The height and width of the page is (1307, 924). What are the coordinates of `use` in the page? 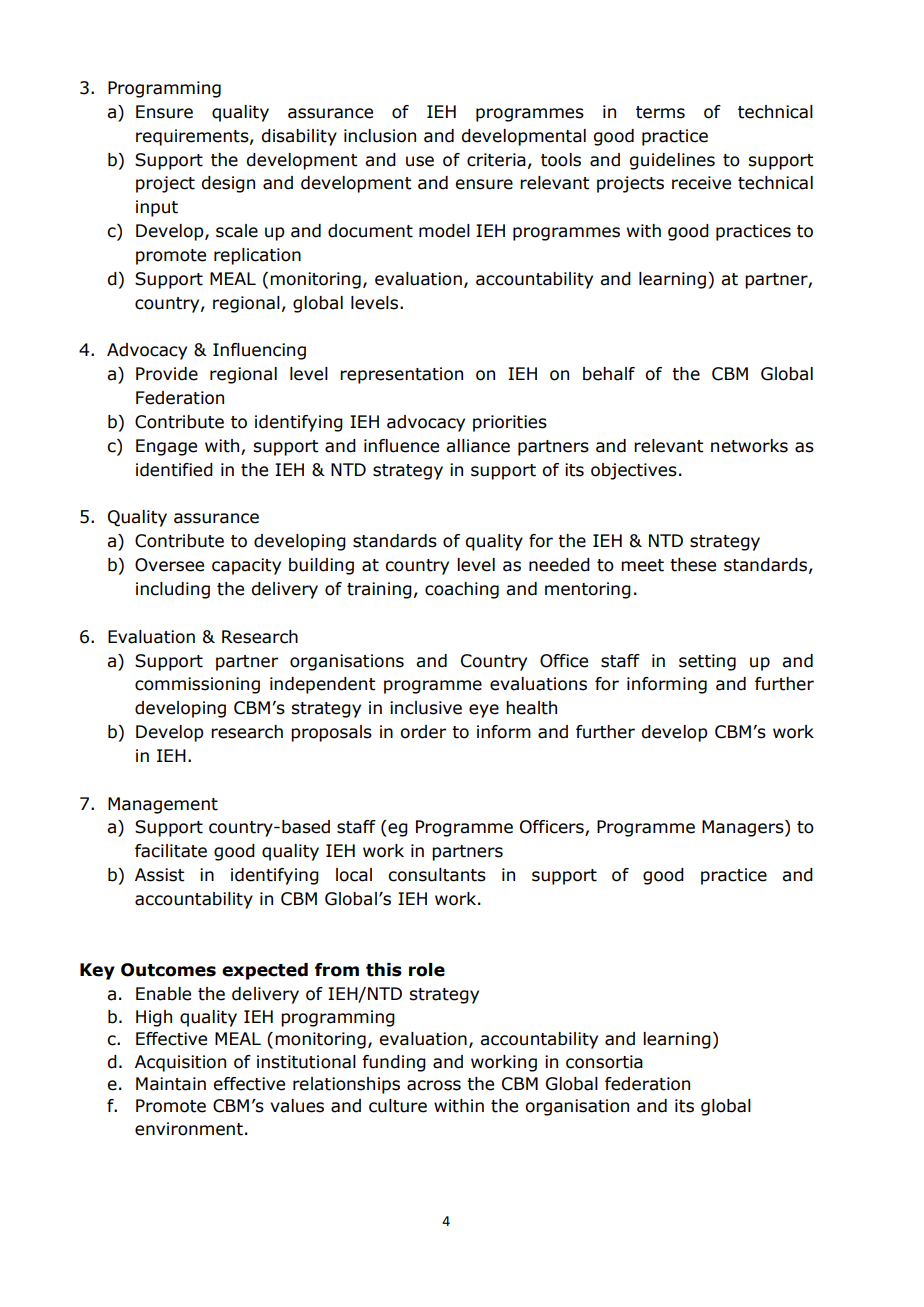 It's located at (420, 161).
